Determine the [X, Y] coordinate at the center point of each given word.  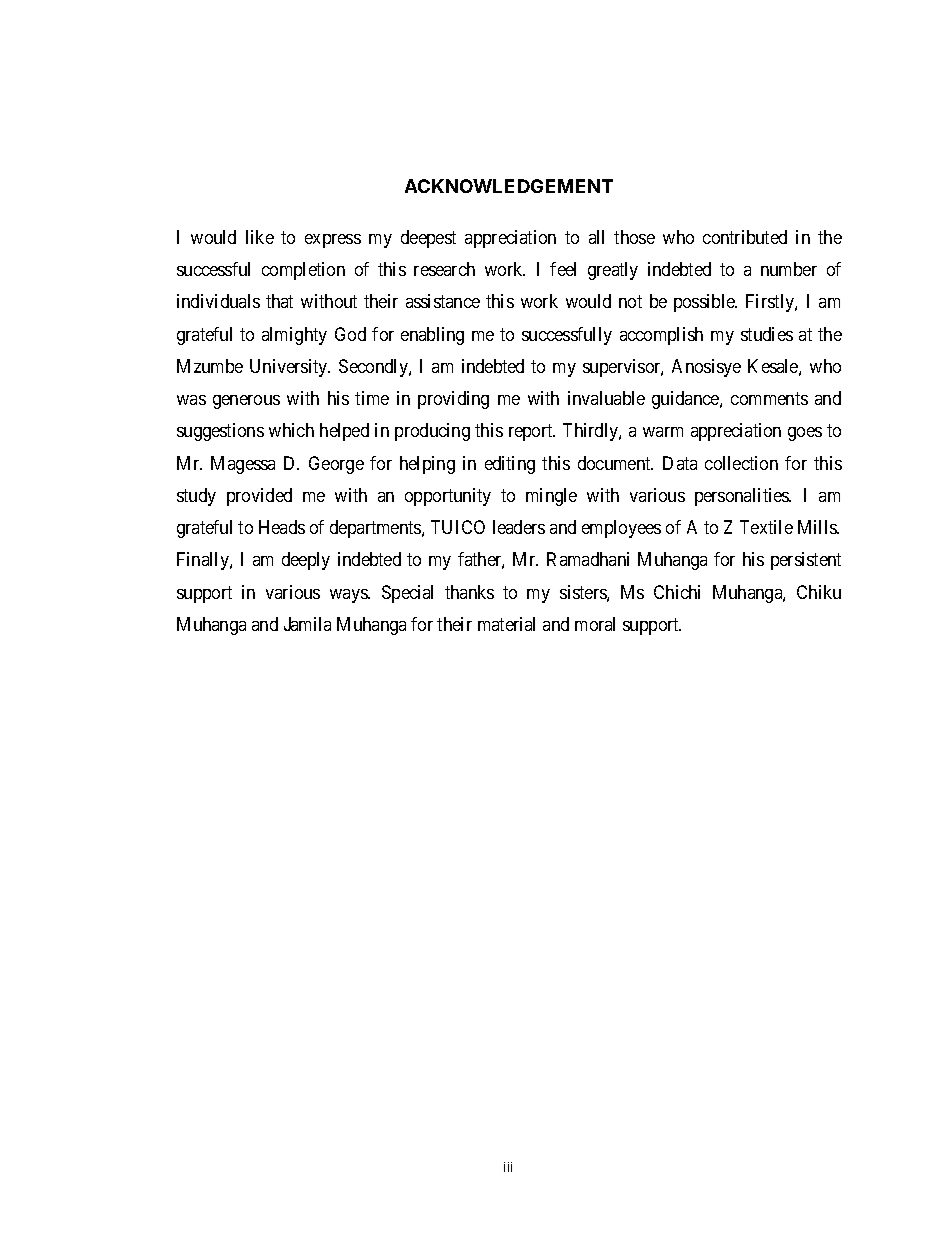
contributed [745, 237]
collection [741, 463]
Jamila [307, 624]
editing [510, 465]
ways [349, 596]
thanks [469, 592]
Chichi [677, 592]
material [506, 624]
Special [407, 594]
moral [595, 624]
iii [508, 1167]
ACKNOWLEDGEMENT [509, 186]
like [260, 237]
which [291, 430]
